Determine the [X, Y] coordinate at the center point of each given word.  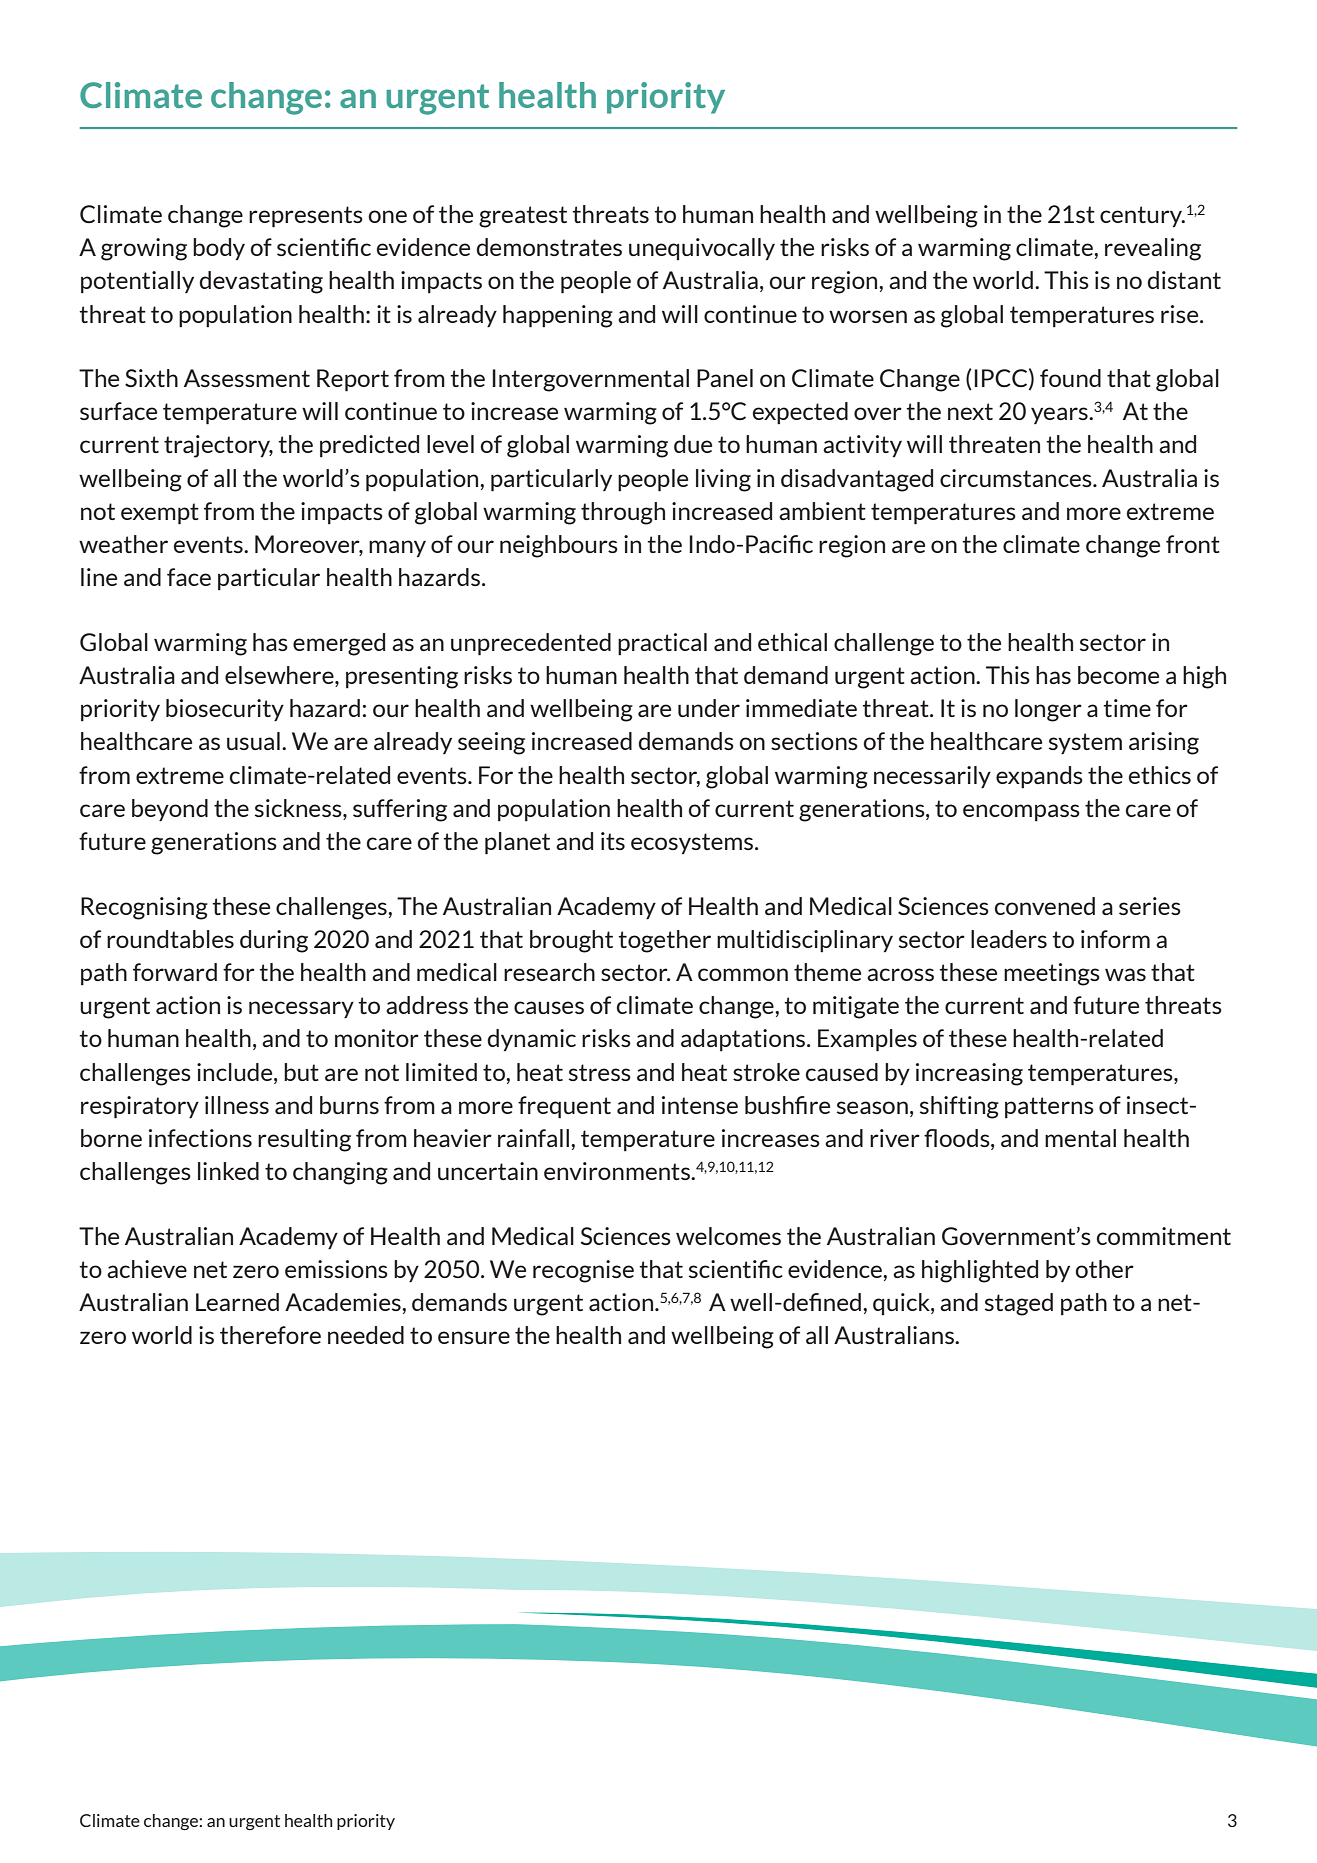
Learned [237, 1302]
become [1118, 675]
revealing [1153, 249]
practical [662, 644]
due [693, 444]
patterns [1049, 1107]
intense [700, 1105]
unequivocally [702, 249]
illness [237, 1105]
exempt [160, 514]
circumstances [1017, 478]
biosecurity [225, 710]
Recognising [144, 908]
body [219, 249]
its [613, 841]
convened [1045, 906]
